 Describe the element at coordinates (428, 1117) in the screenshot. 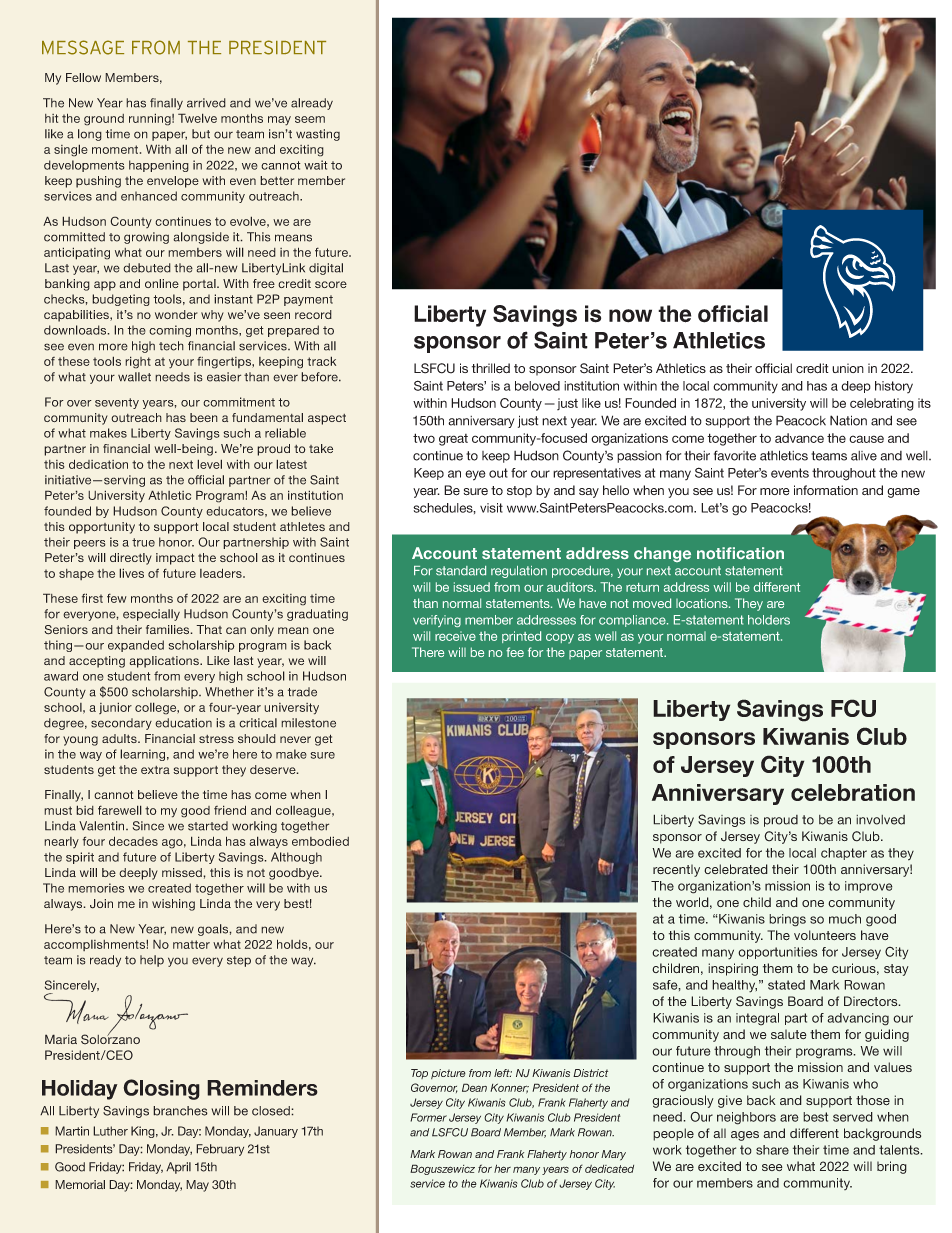

I see `Former` at that location.
